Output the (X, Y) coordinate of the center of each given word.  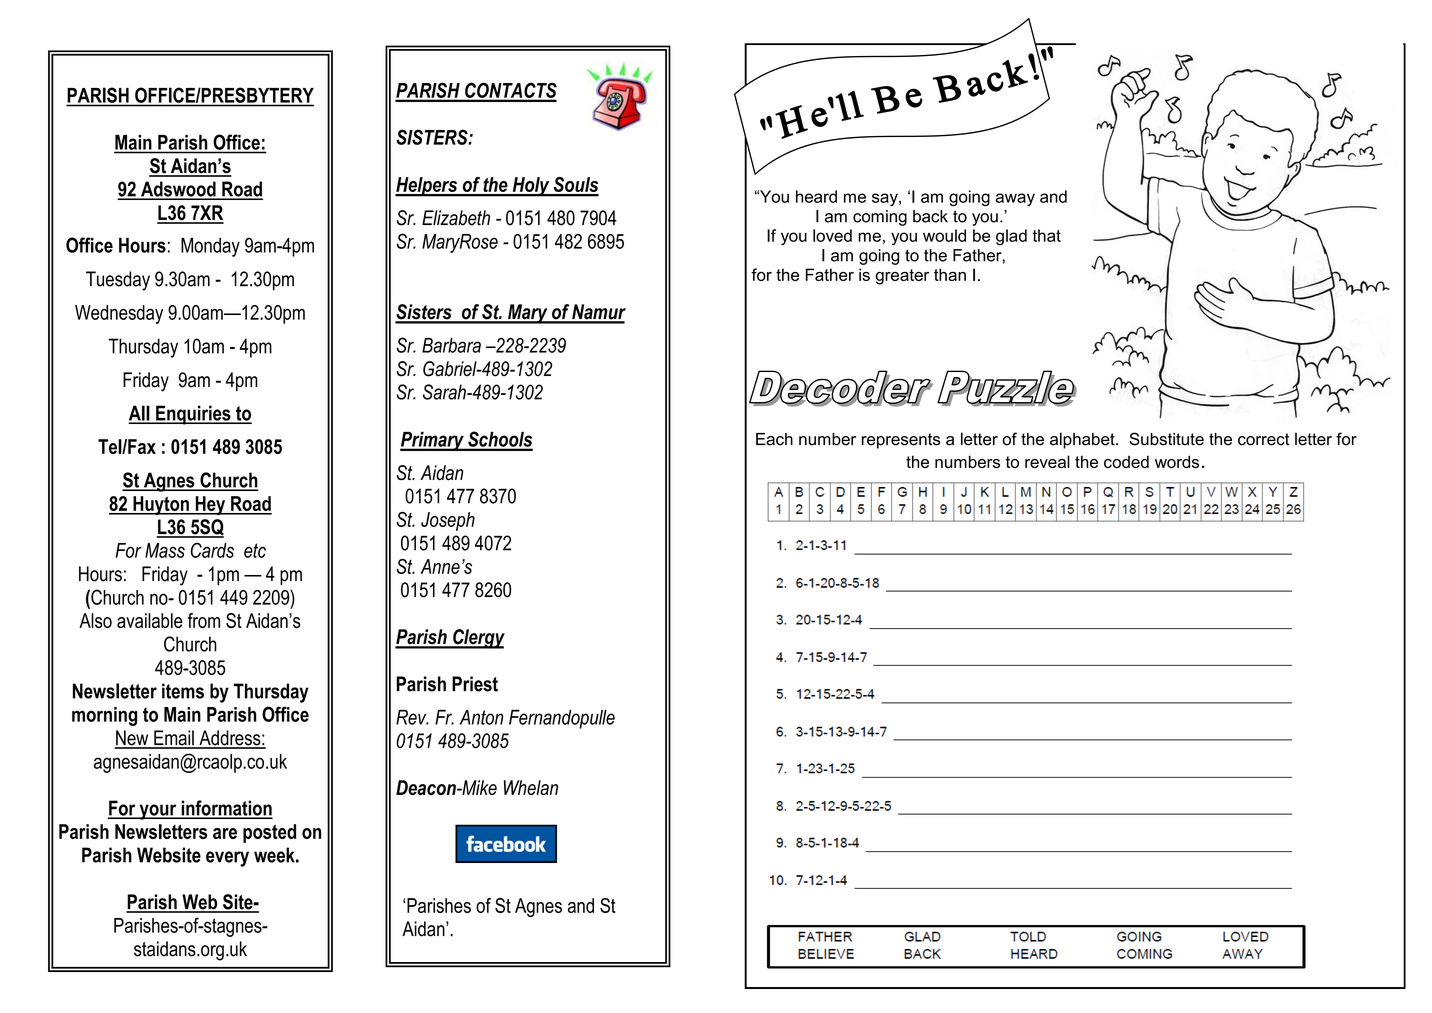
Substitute (1166, 439)
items (183, 691)
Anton (482, 717)
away (1015, 199)
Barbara (451, 345)
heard (816, 196)
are (225, 833)
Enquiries (193, 415)
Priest (475, 684)
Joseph (448, 521)
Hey (210, 505)
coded (1126, 461)
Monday (210, 247)
